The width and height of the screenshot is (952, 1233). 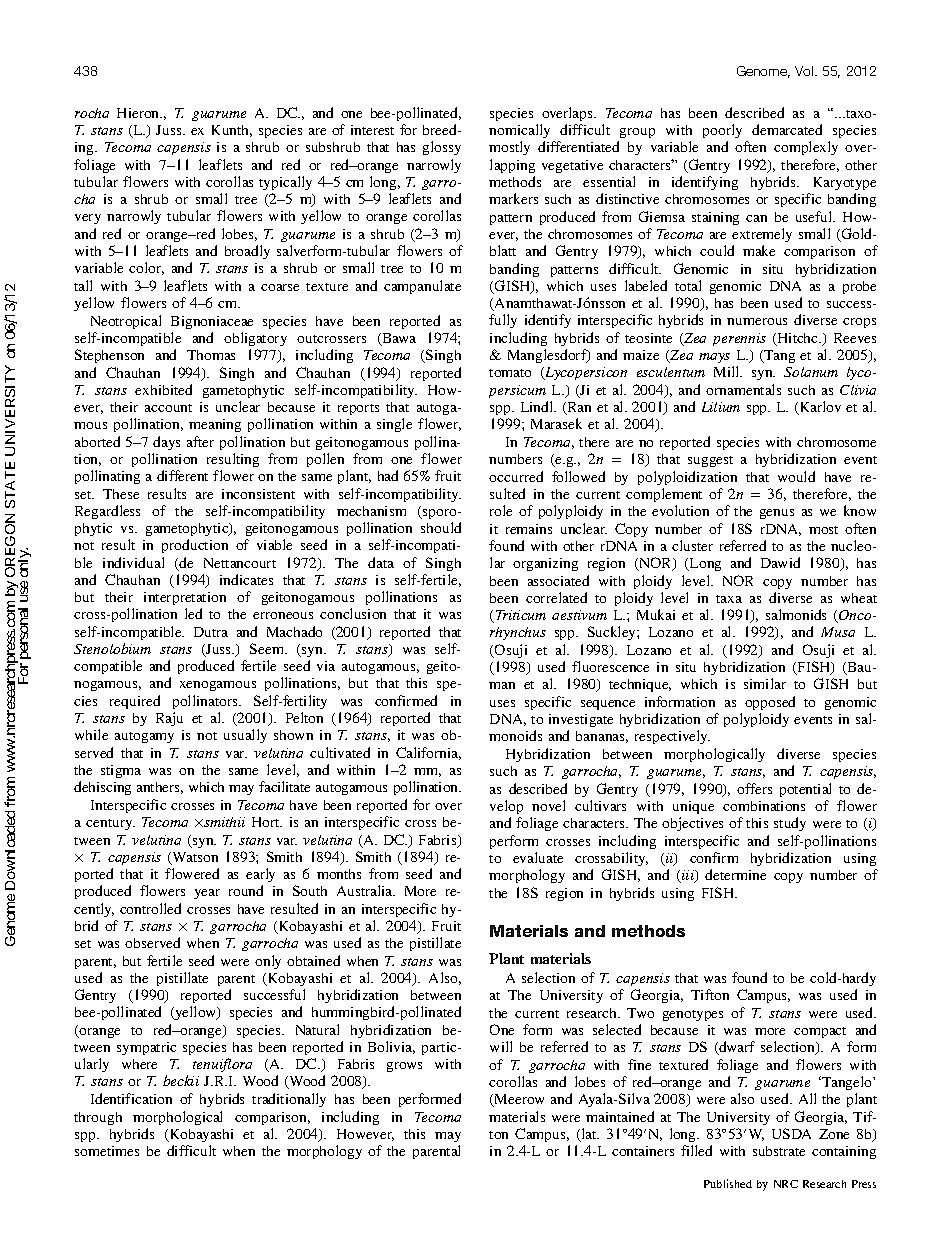 I want to click on These, so click(x=121, y=494).
